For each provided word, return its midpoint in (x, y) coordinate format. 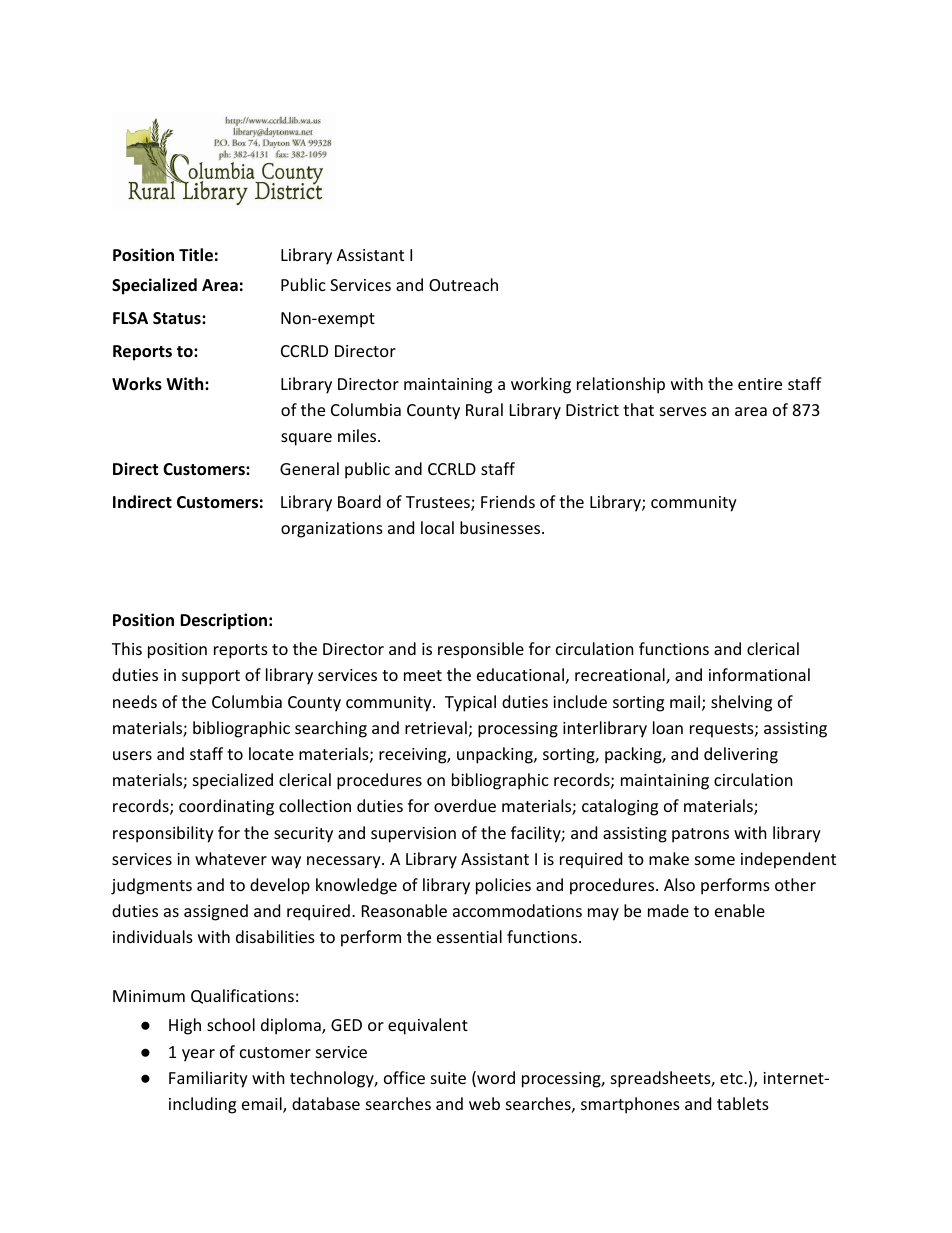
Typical (470, 703)
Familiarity (208, 1079)
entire (760, 384)
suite (448, 1078)
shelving (741, 703)
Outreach (463, 284)
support (211, 677)
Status (178, 318)
